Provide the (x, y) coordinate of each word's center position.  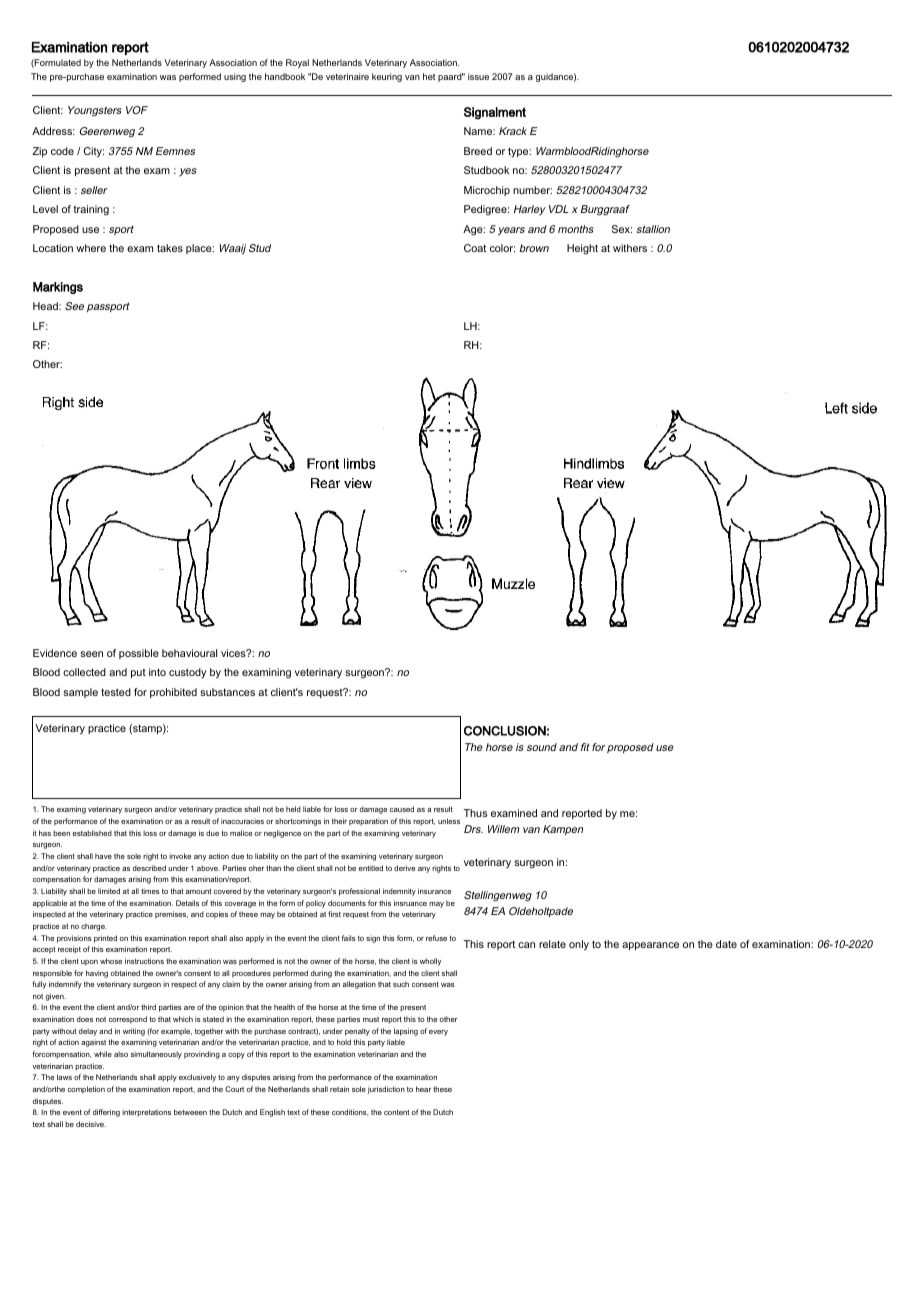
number (532, 190)
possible (139, 654)
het (429, 76)
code (62, 151)
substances (227, 692)
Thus (476, 813)
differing (106, 1113)
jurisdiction (386, 1090)
